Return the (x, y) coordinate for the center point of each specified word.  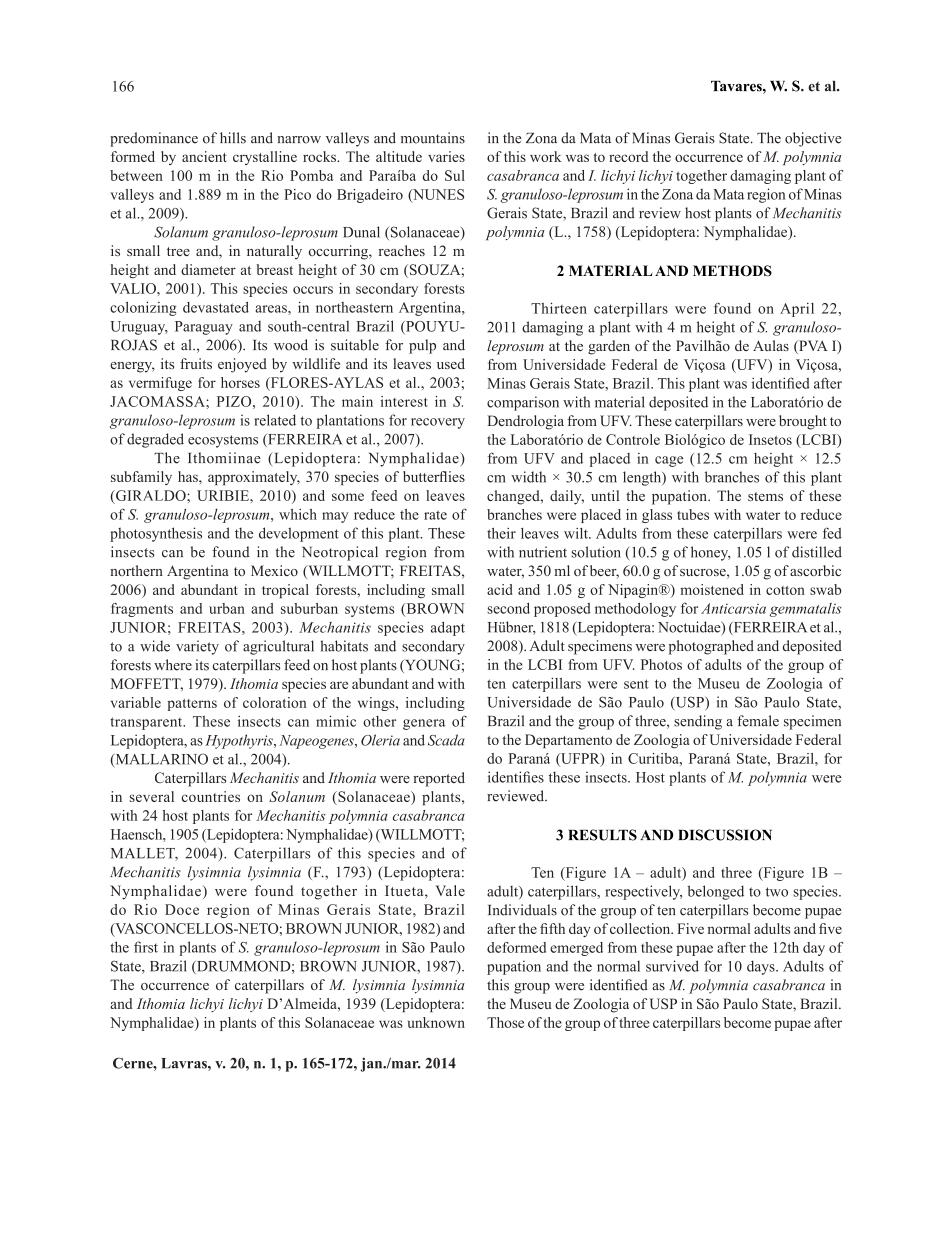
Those (505, 1022)
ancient (204, 156)
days (762, 967)
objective (813, 139)
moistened (712, 589)
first (146, 947)
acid (500, 589)
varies (446, 156)
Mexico (274, 570)
